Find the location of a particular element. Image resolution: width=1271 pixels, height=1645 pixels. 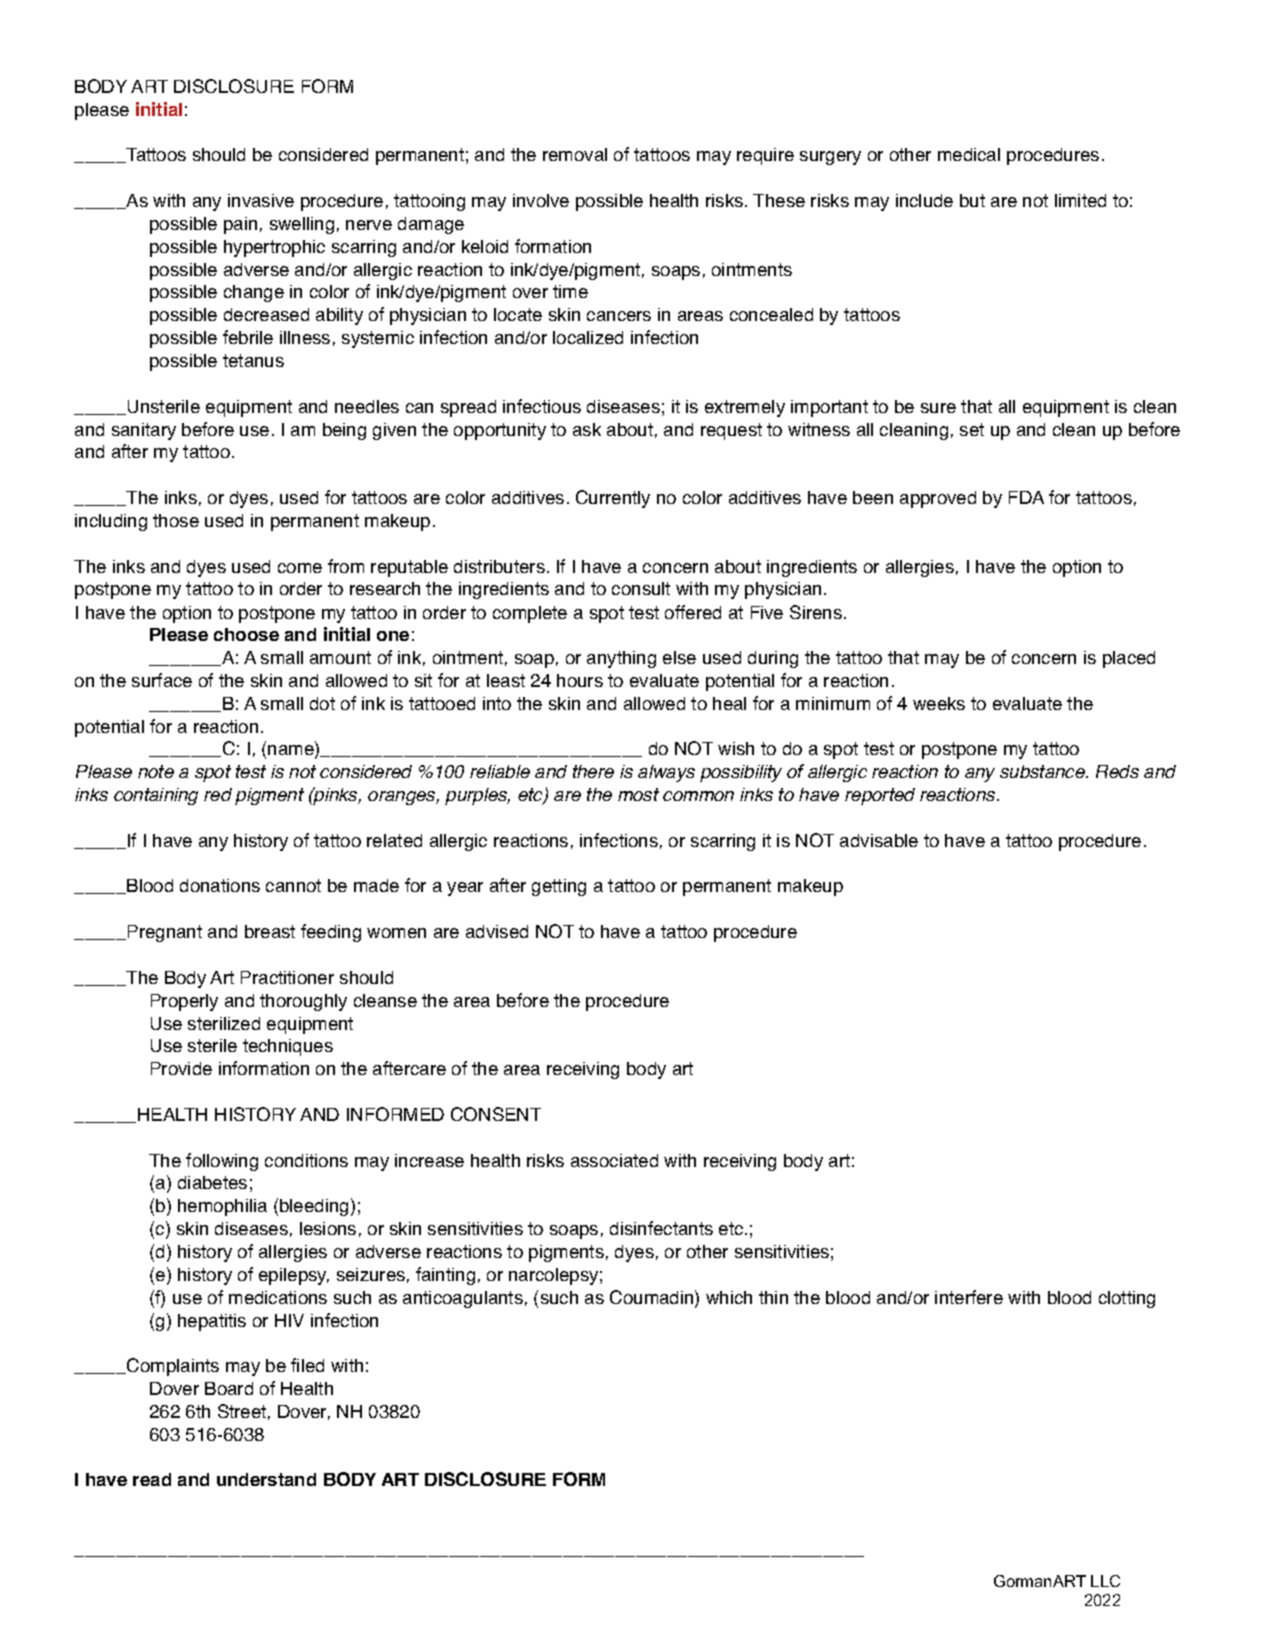

substance is located at coordinates (1044, 771).
